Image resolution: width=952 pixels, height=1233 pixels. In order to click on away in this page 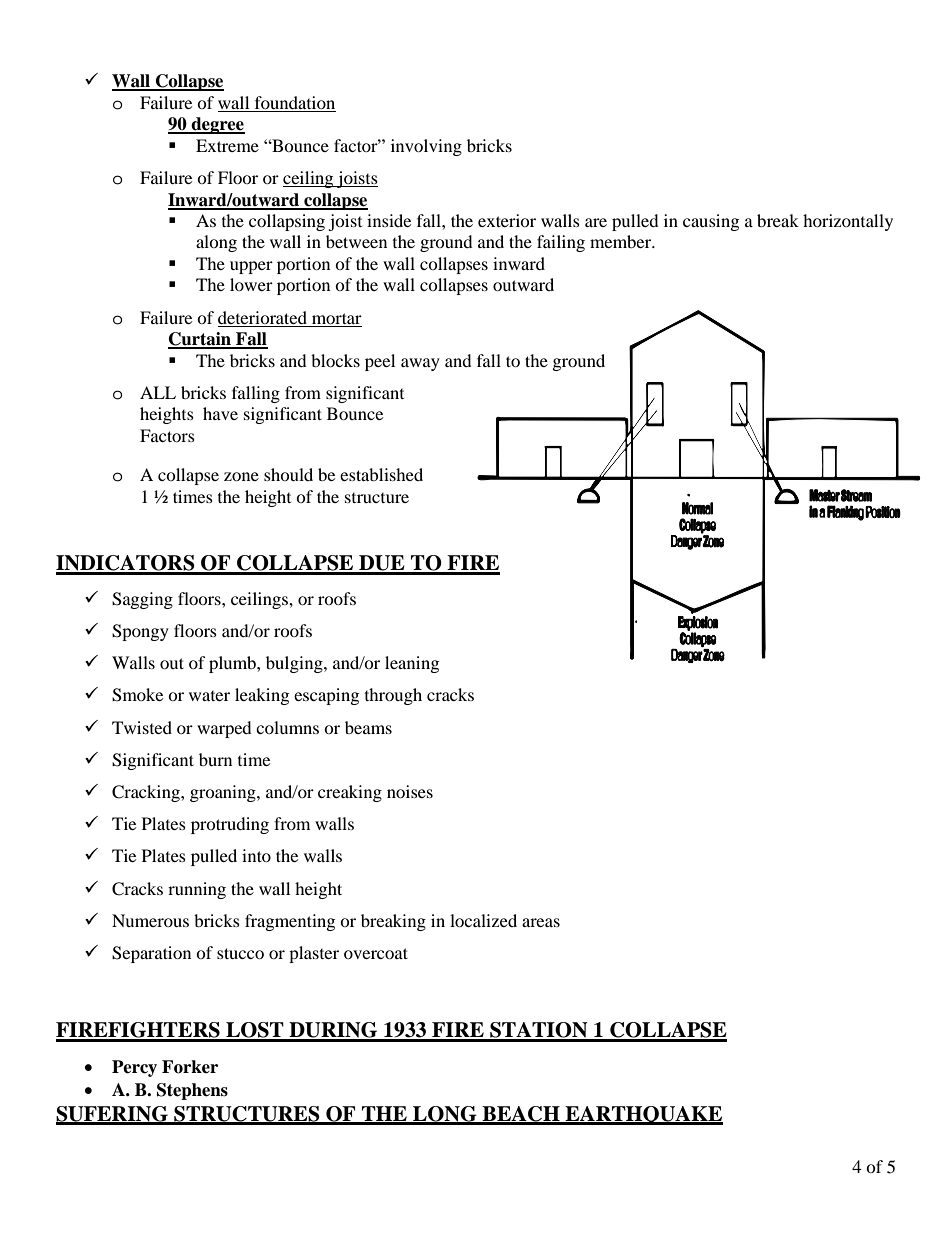, I will do `click(420, 364)`.
